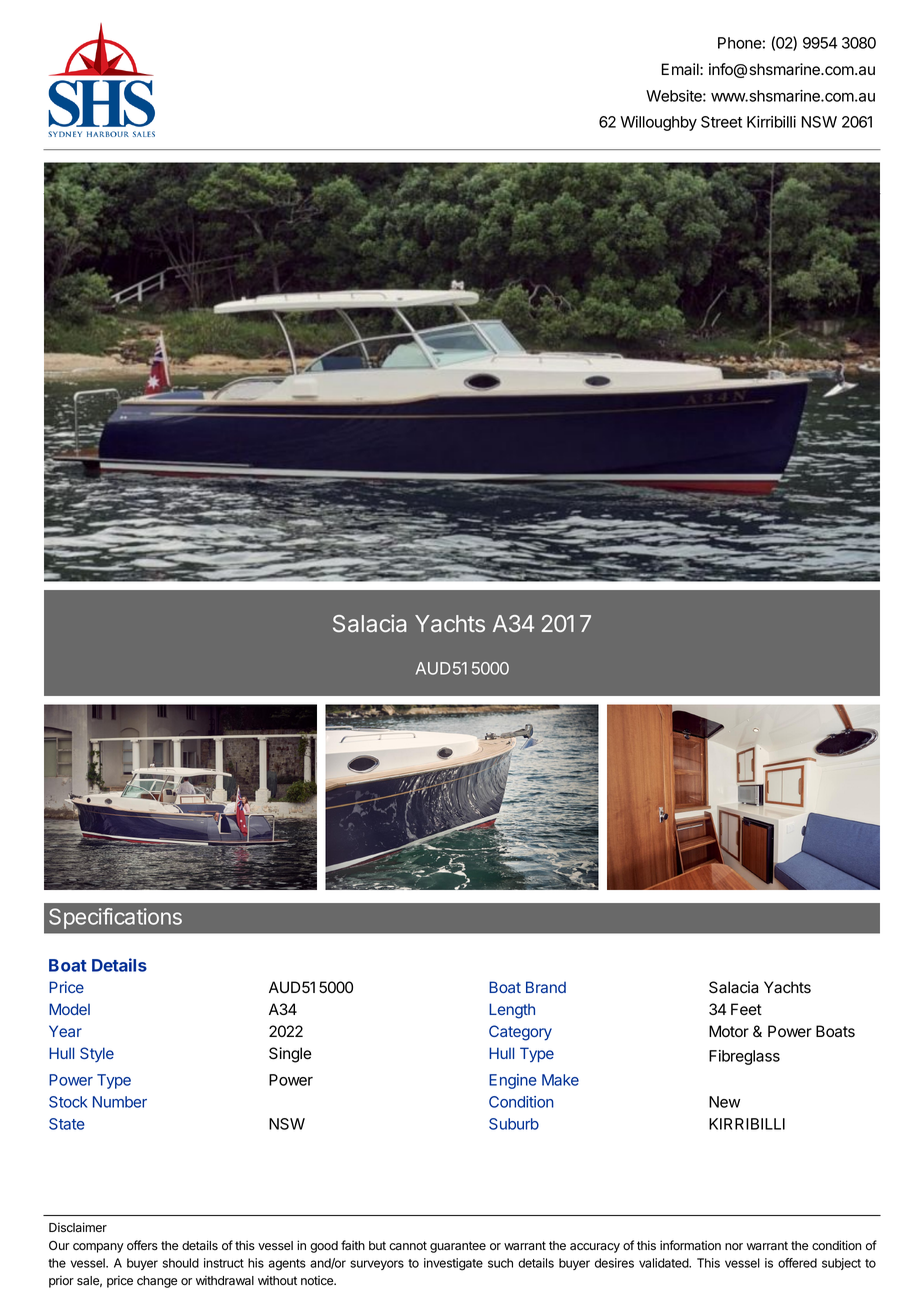  I want to click on Motor, so click(729, 1031).
